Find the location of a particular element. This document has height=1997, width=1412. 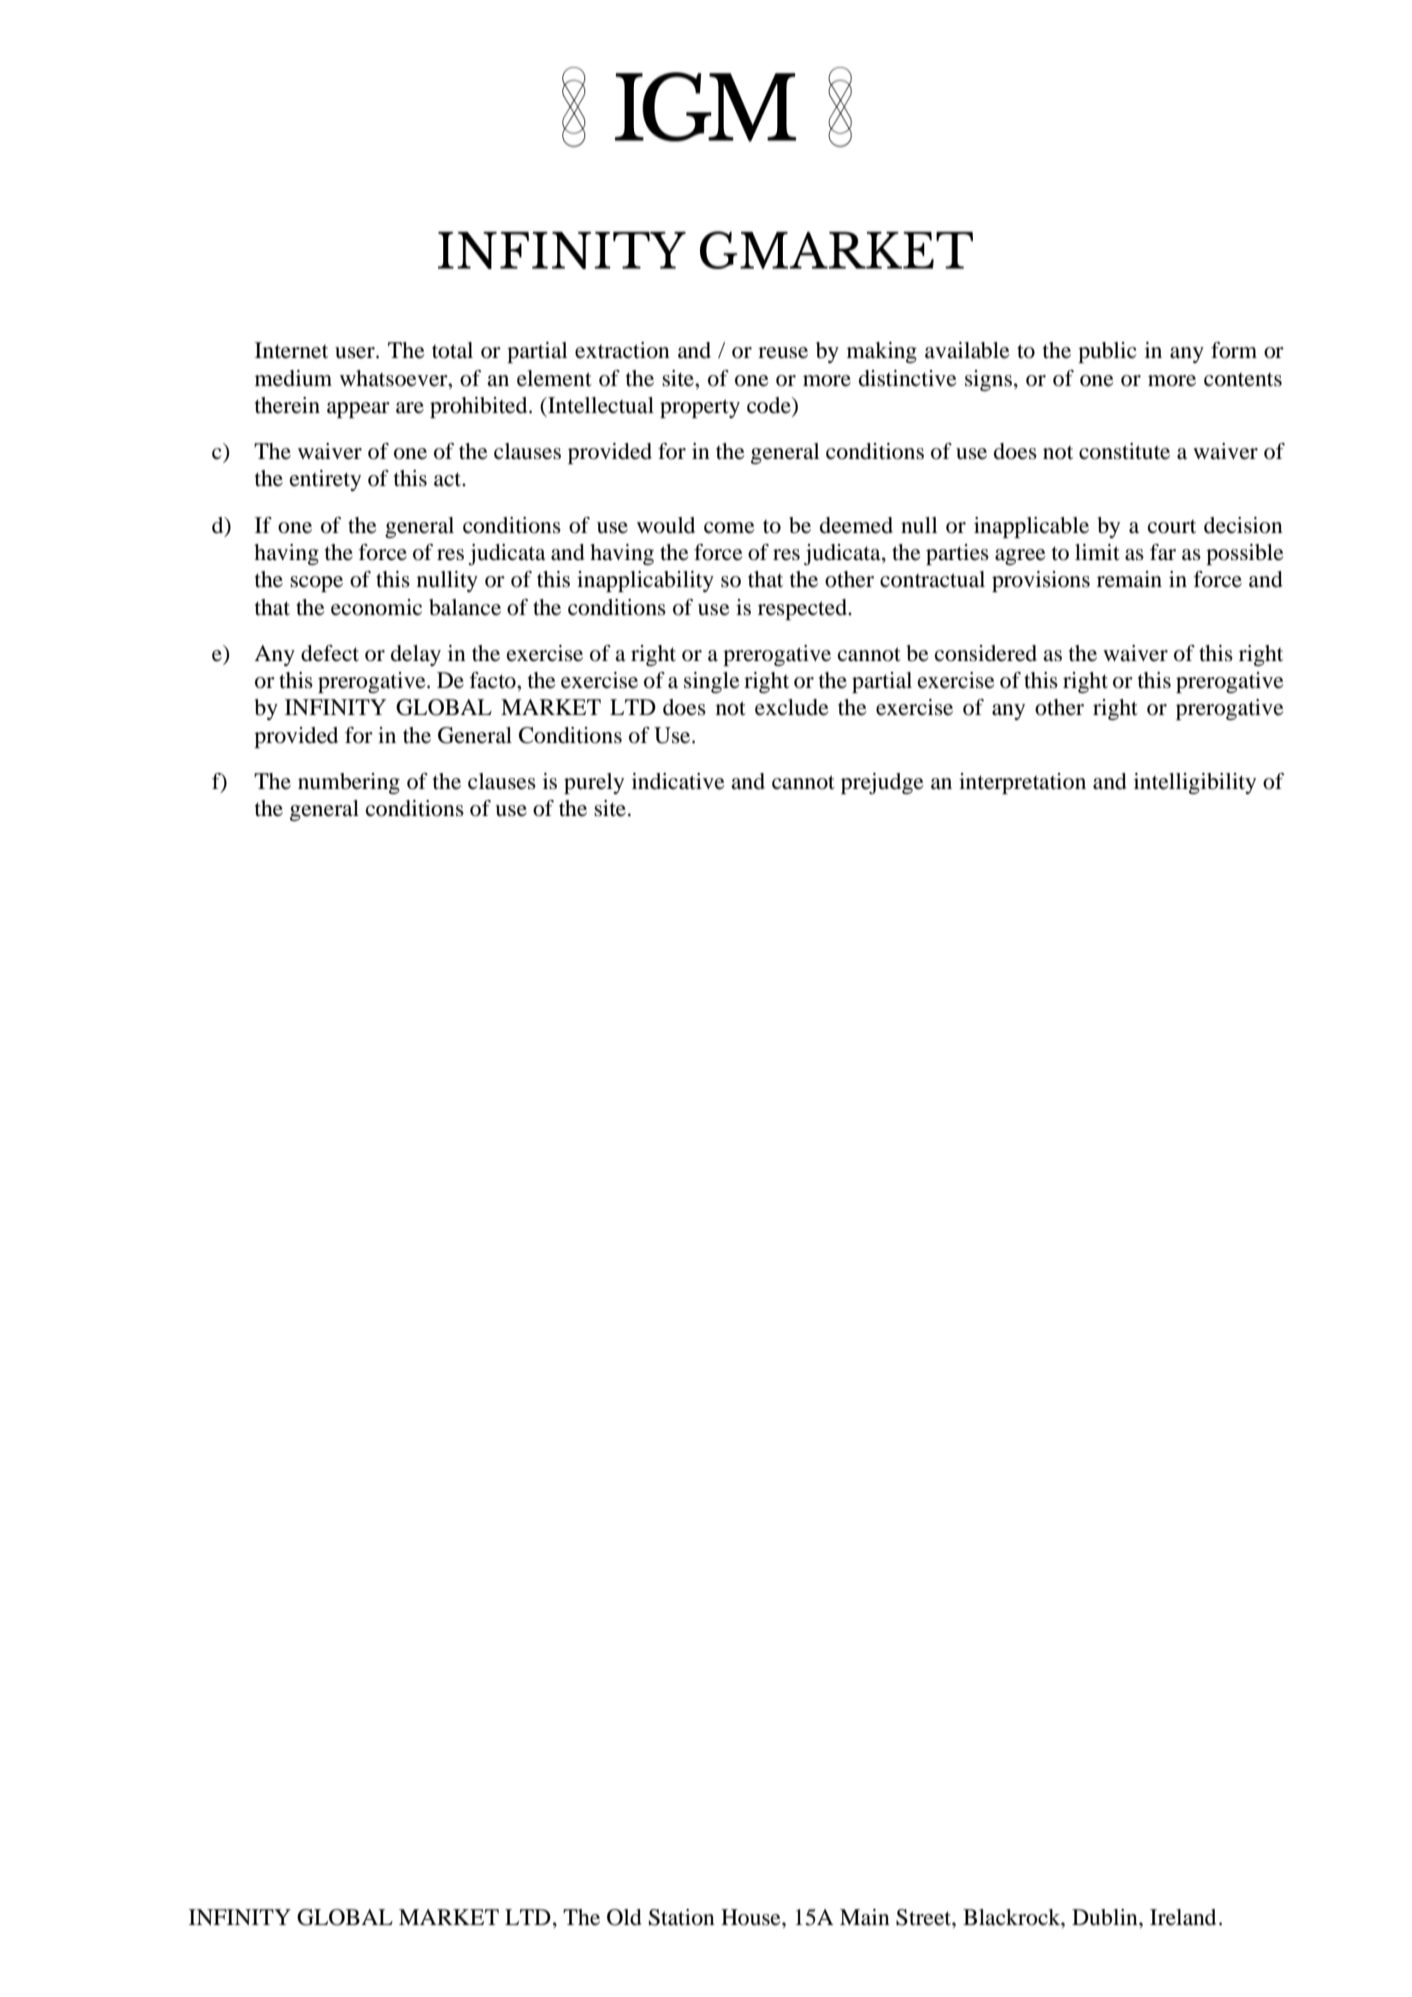

code is located at coordinates (770, 406).
